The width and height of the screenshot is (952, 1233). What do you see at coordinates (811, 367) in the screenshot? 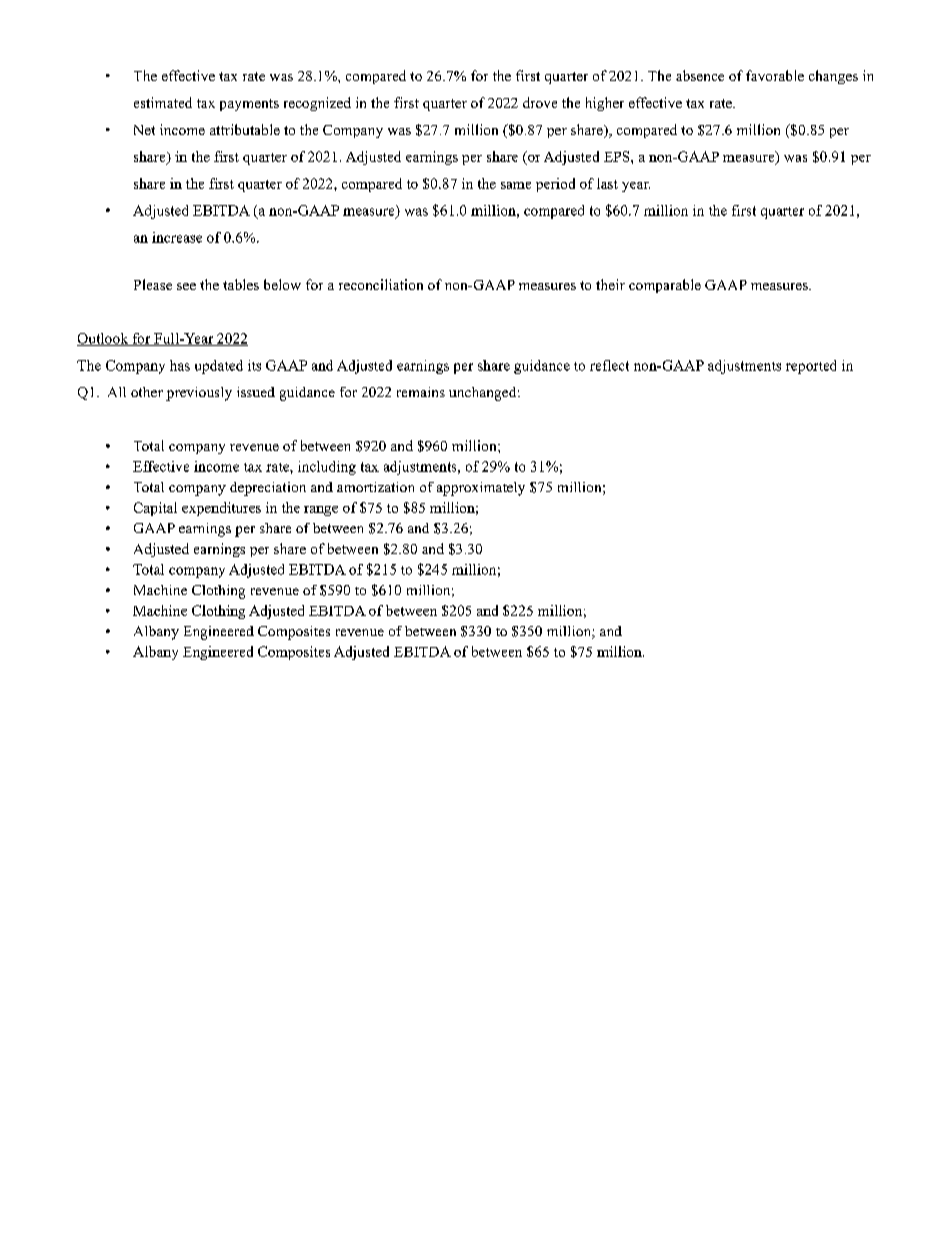
I see `reported` at bounding box center [811, 367].
